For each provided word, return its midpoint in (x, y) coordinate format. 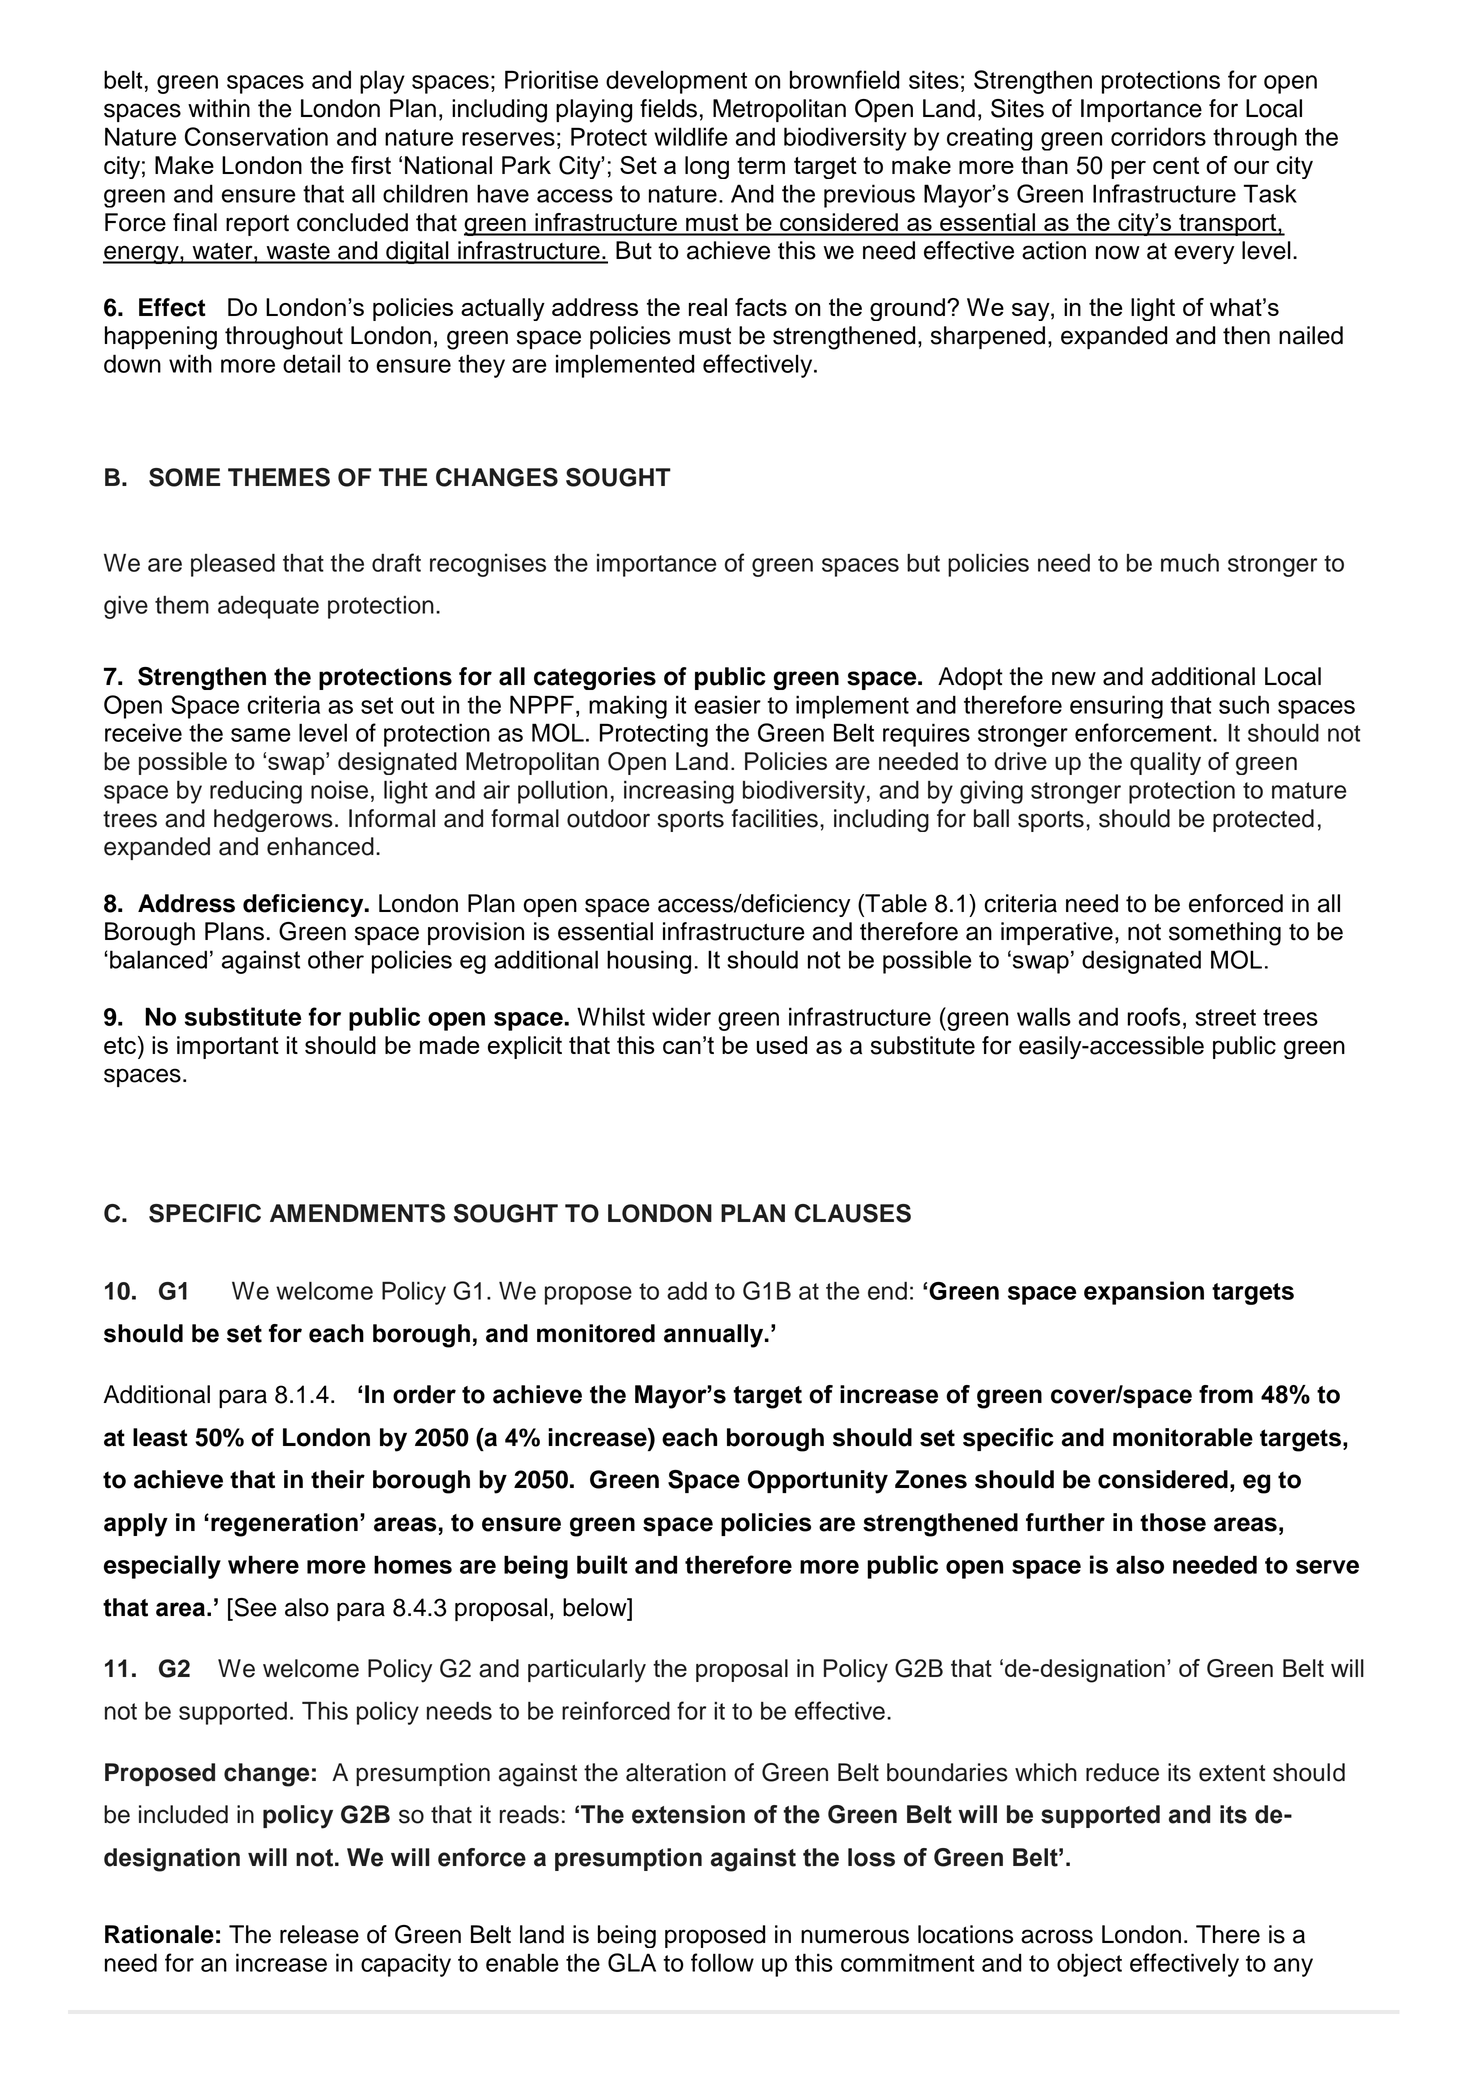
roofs (1153, 1016)
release (319, 1934)
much (1190, 562)
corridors (1158, 136)
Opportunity (818, 1482)
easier (727, 704)
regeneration (284, 1525)
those (1173, 1522)
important (228, 1047)
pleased (233, 565)
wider (681, 1016)
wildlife (691, 136)
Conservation (256, 136)
